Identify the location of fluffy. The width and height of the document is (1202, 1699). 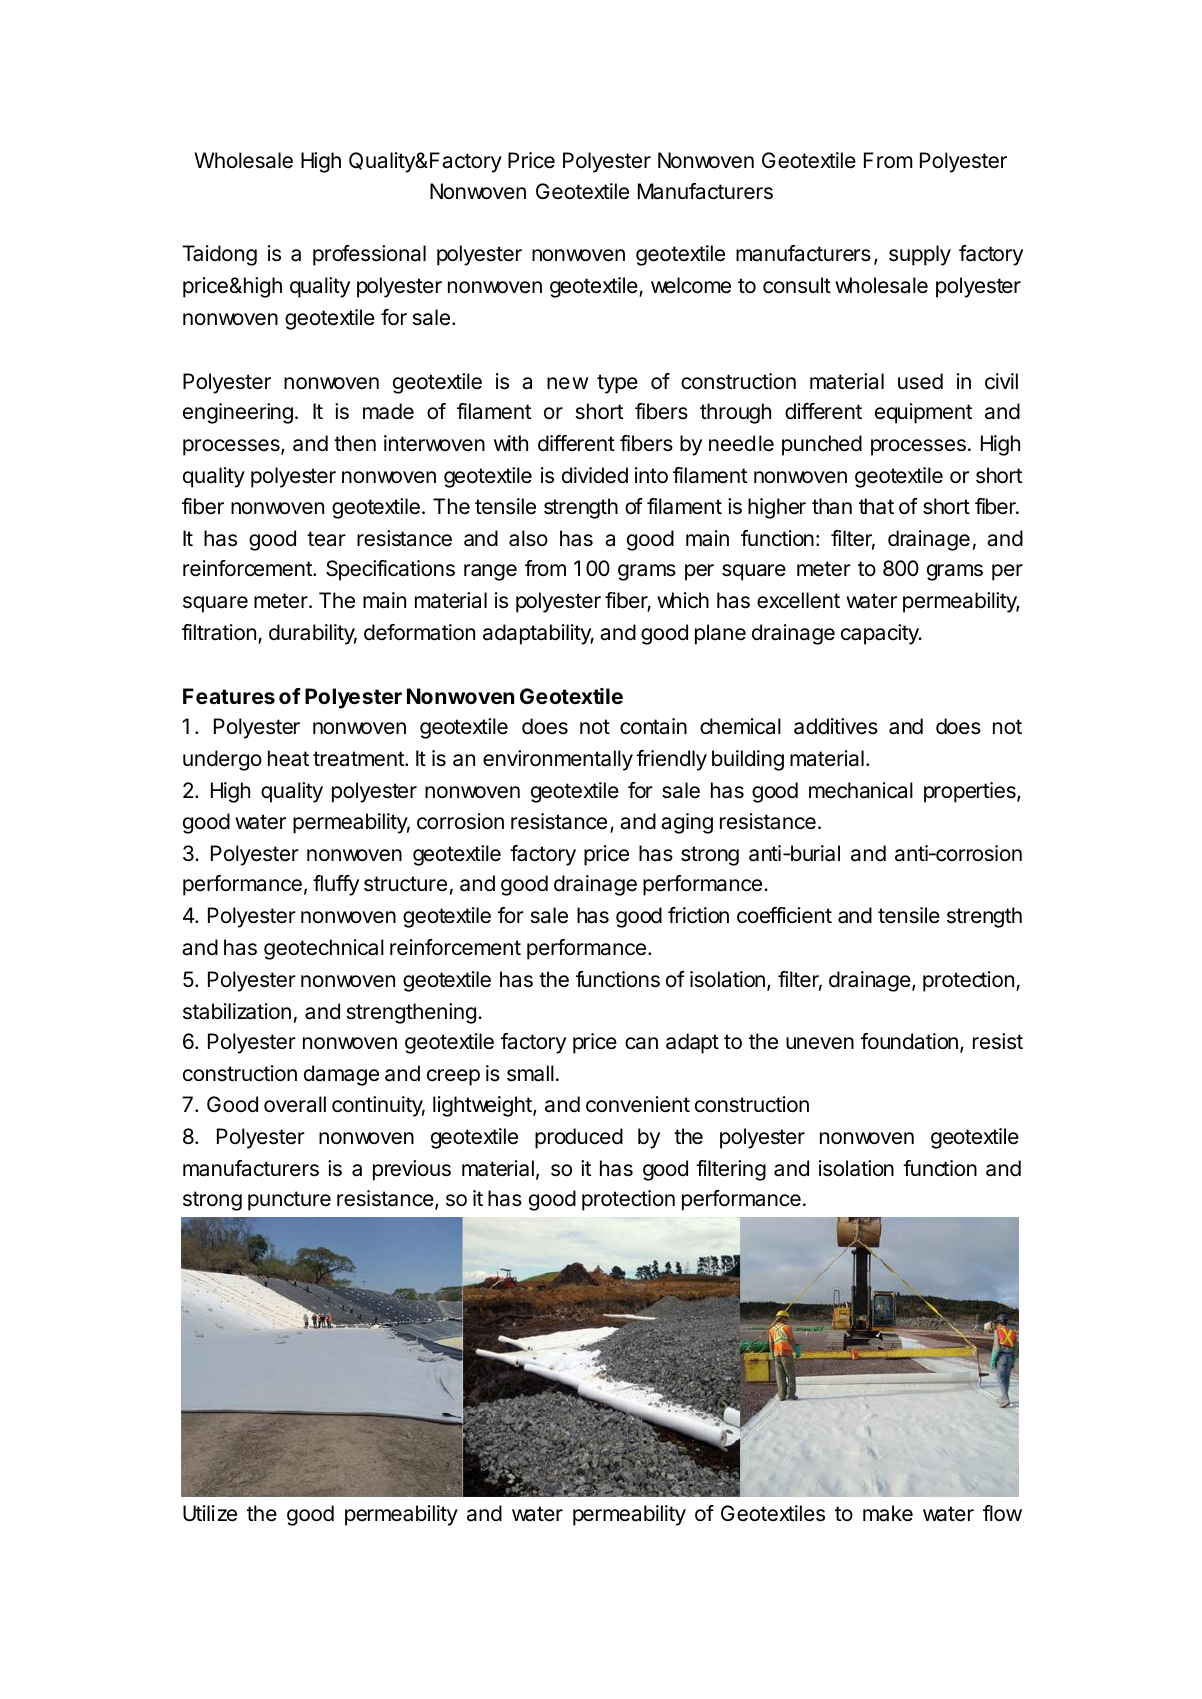
(336, 885).
